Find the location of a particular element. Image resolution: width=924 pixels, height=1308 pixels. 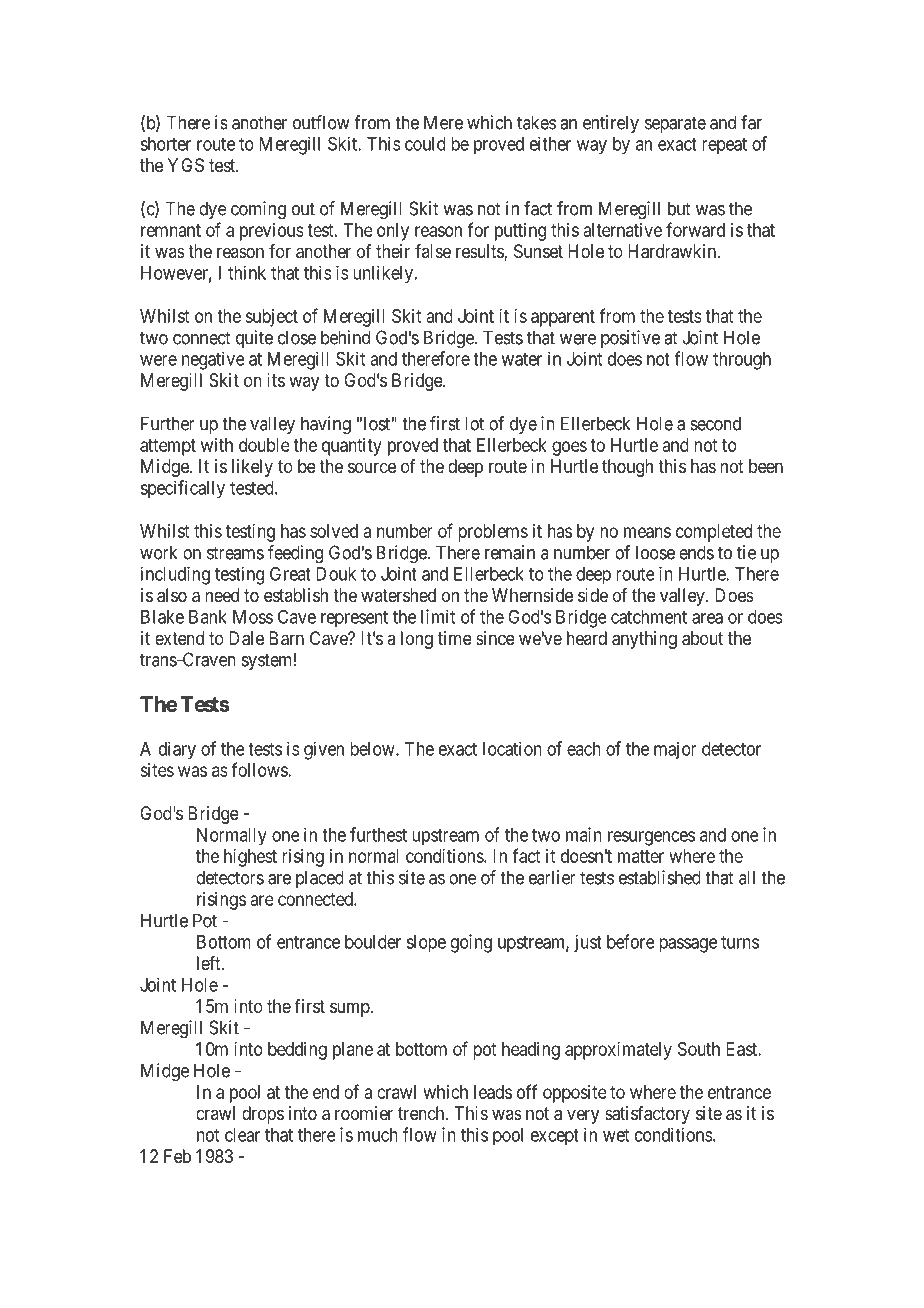

could is located at coordinates (425, 144).
